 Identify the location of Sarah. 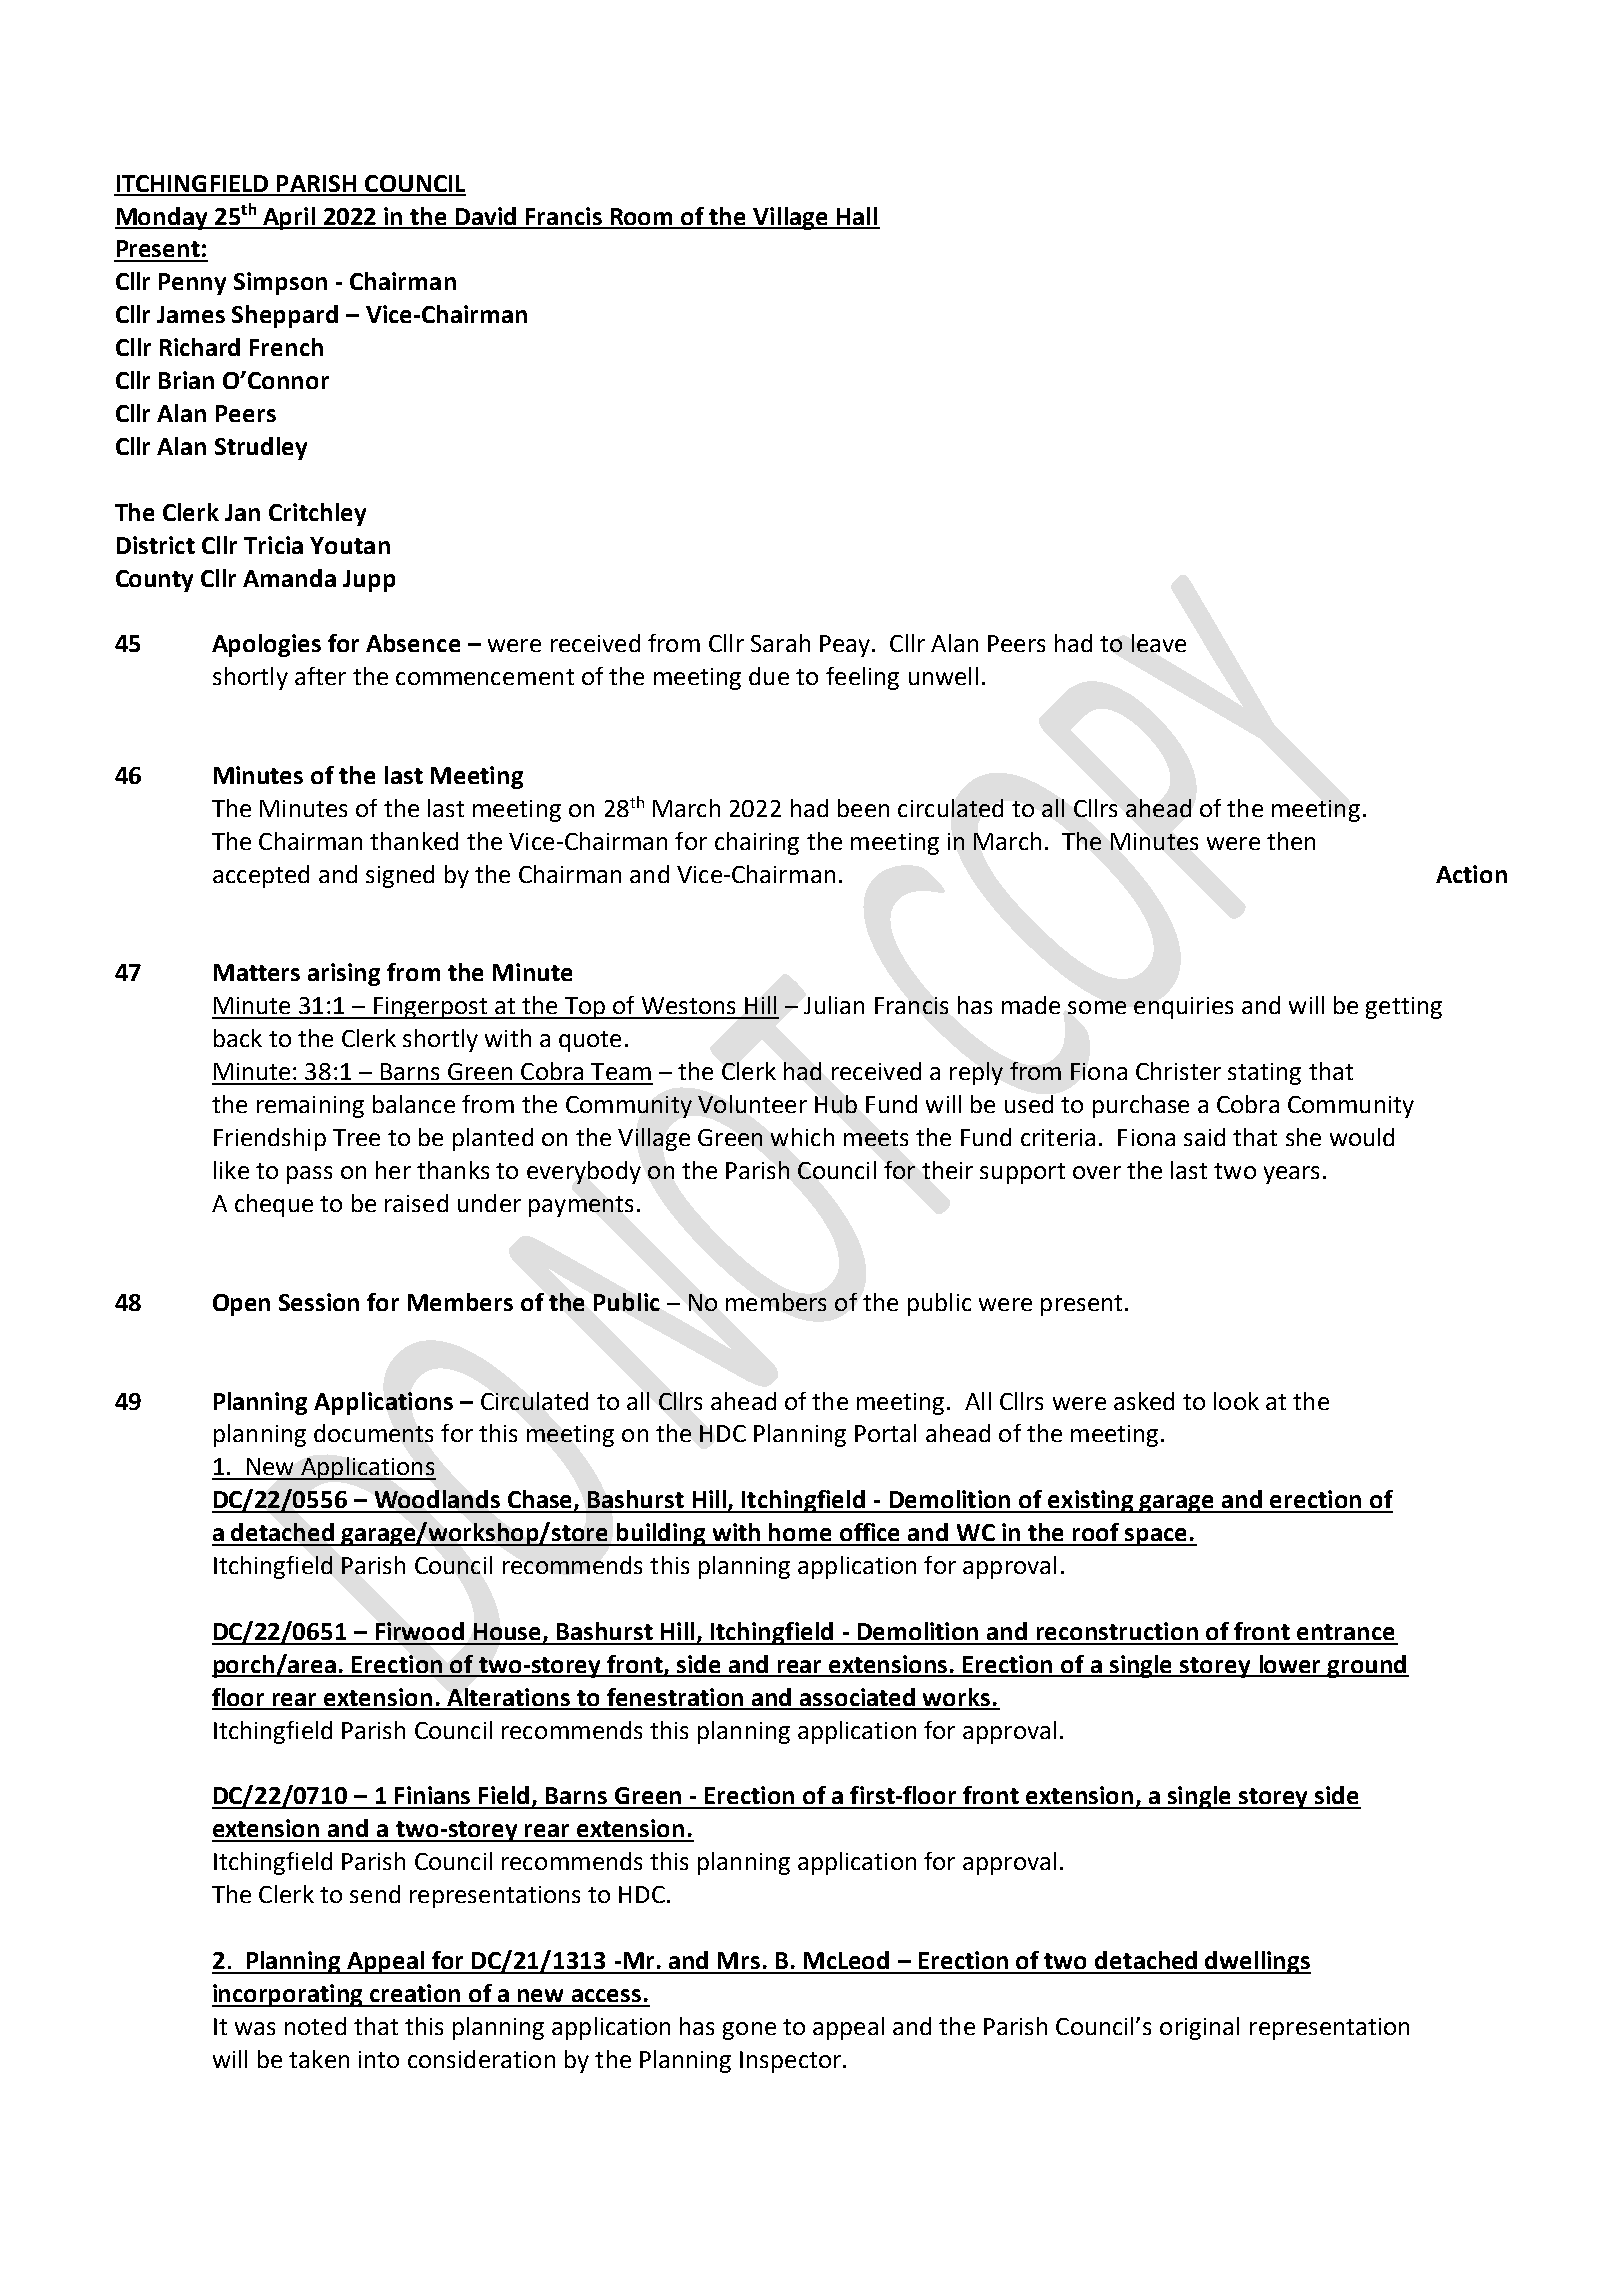
(780, 643).
